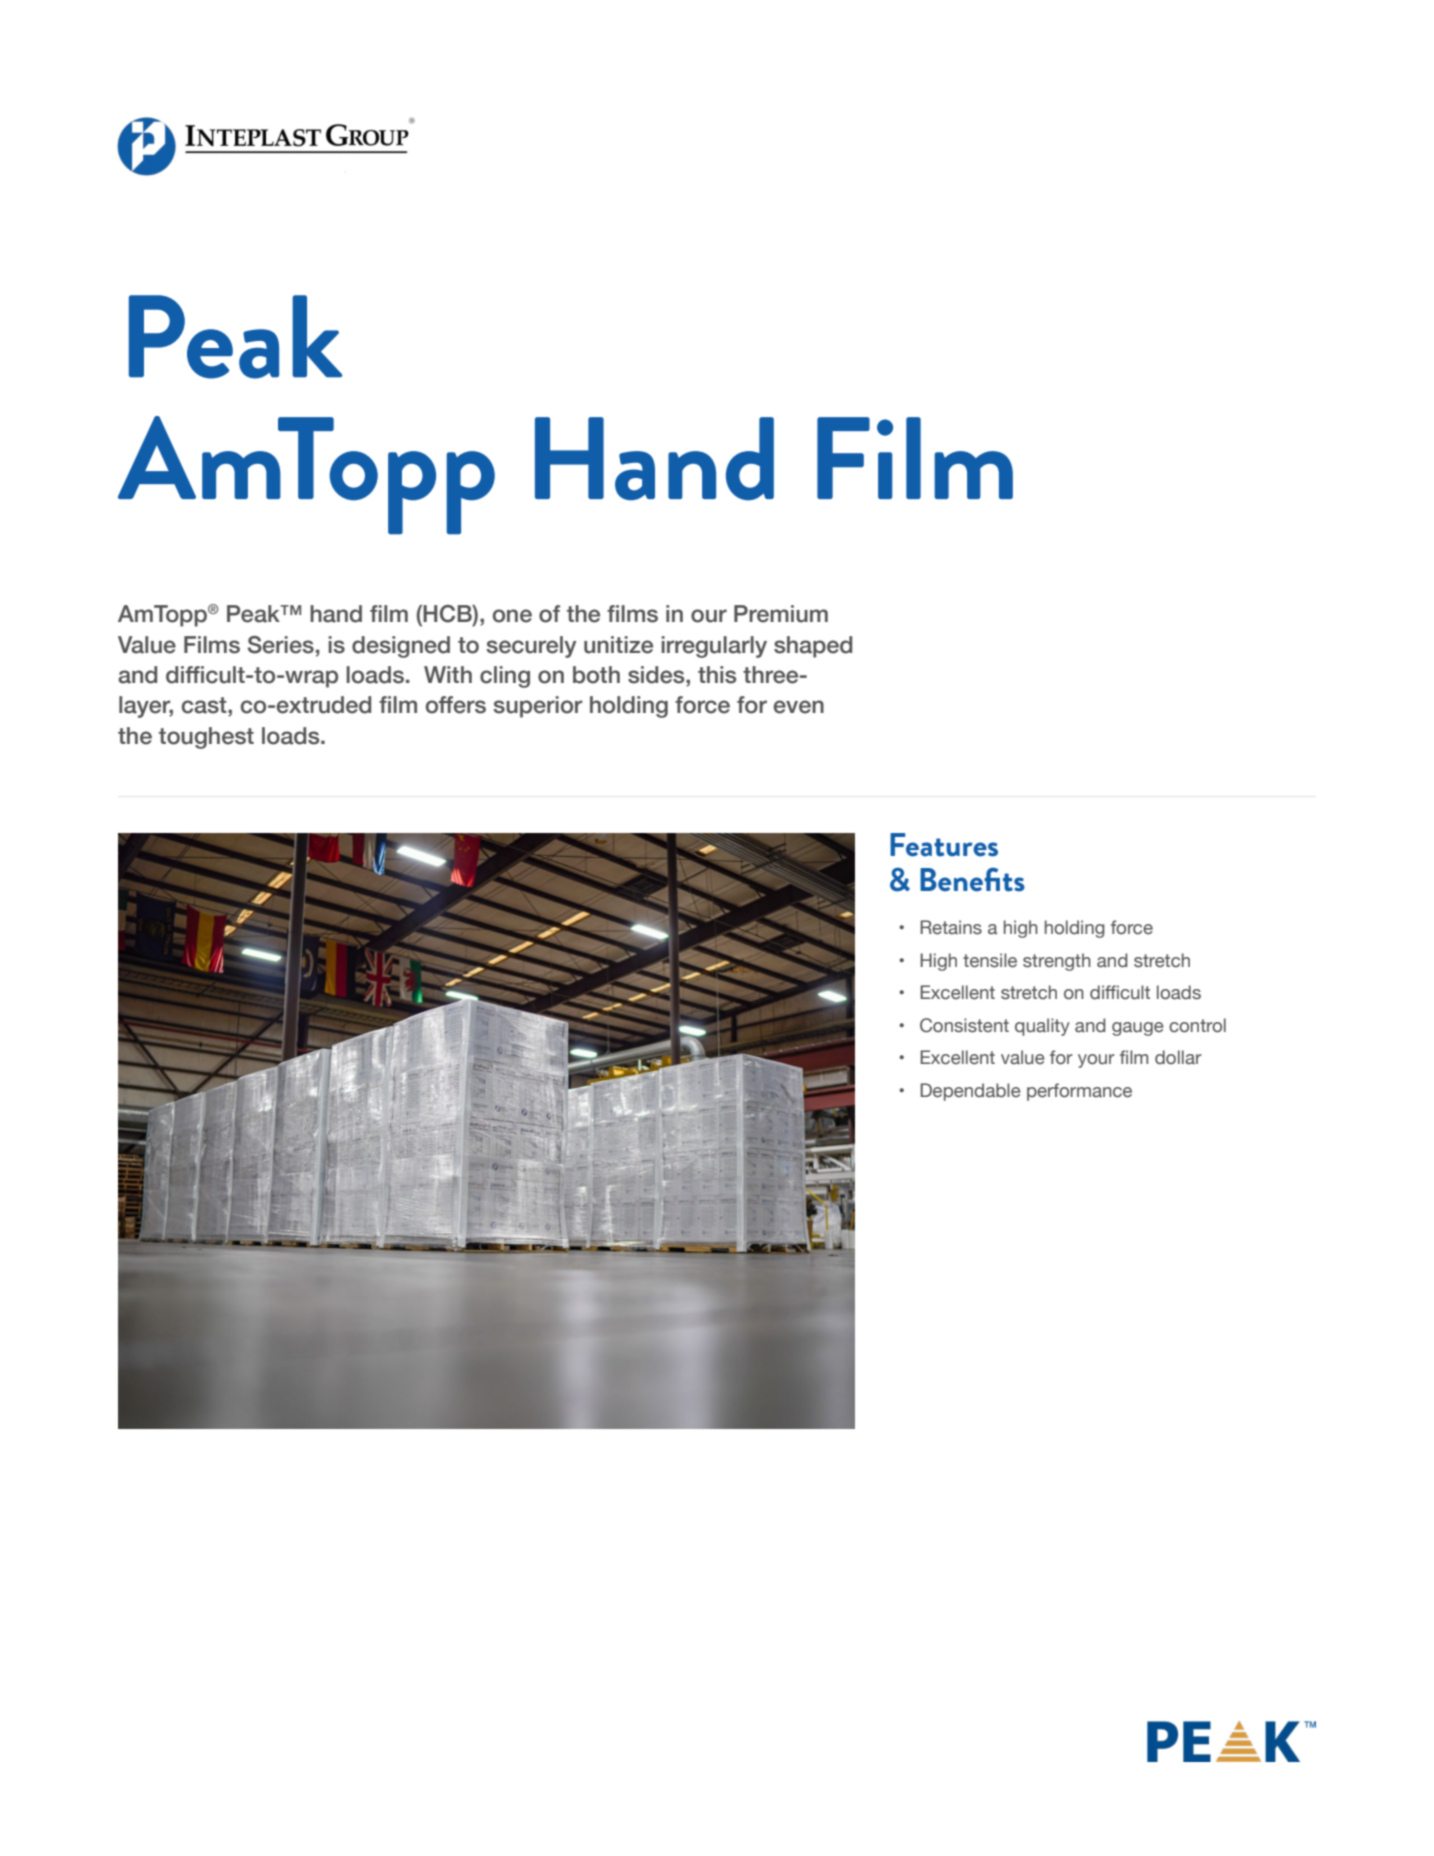  I want to click on Retains, so click(951, 927).
